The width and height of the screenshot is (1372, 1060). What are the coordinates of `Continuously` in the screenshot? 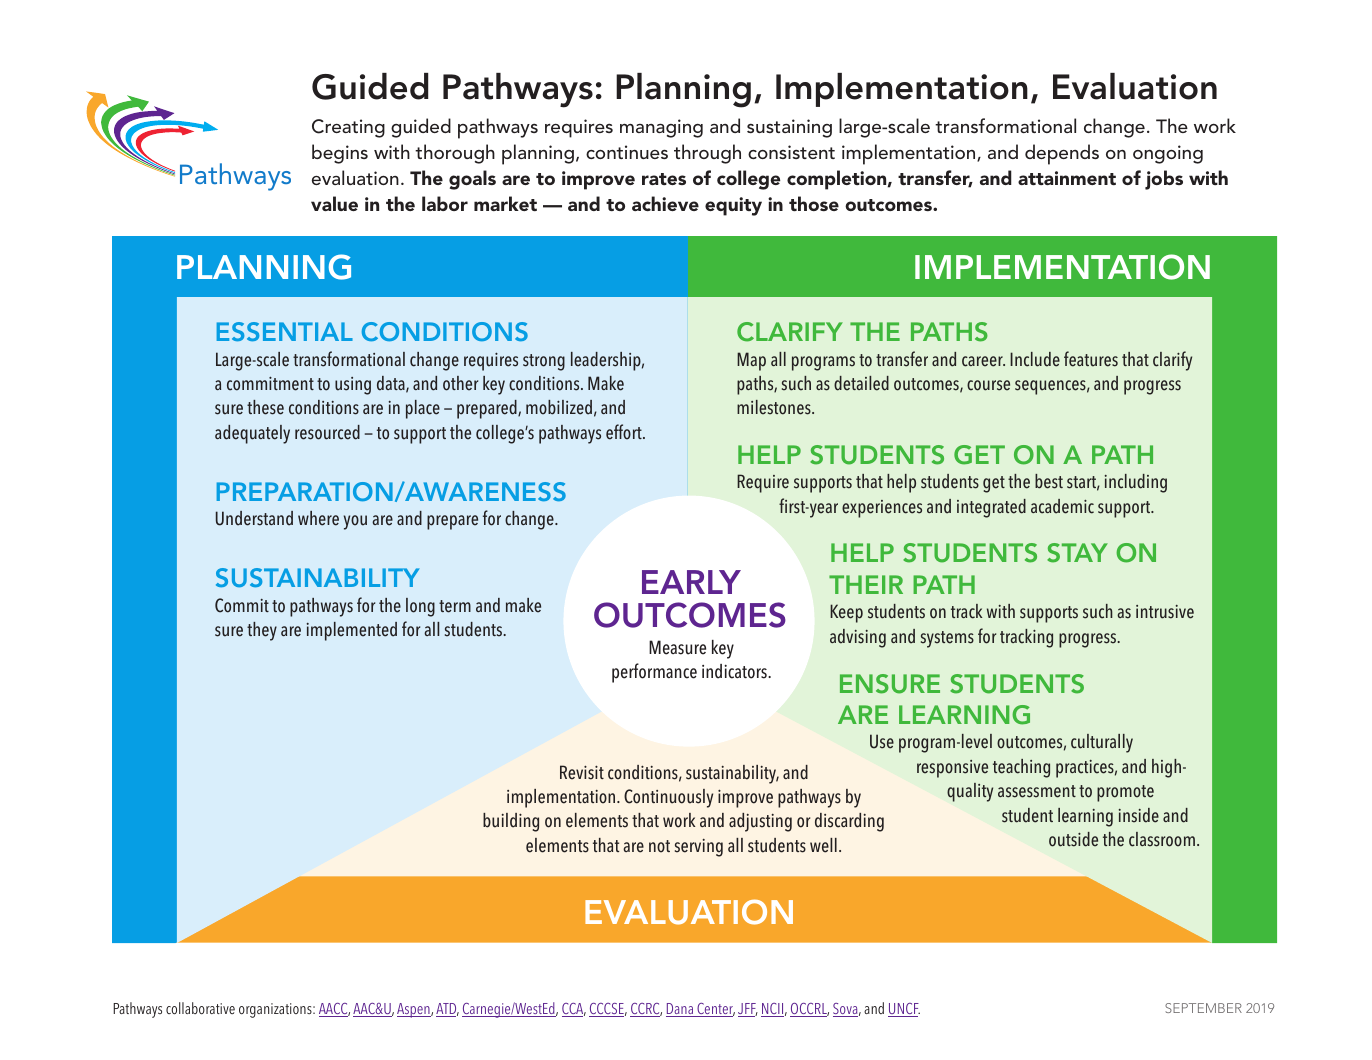 It's located at (668, 798).
